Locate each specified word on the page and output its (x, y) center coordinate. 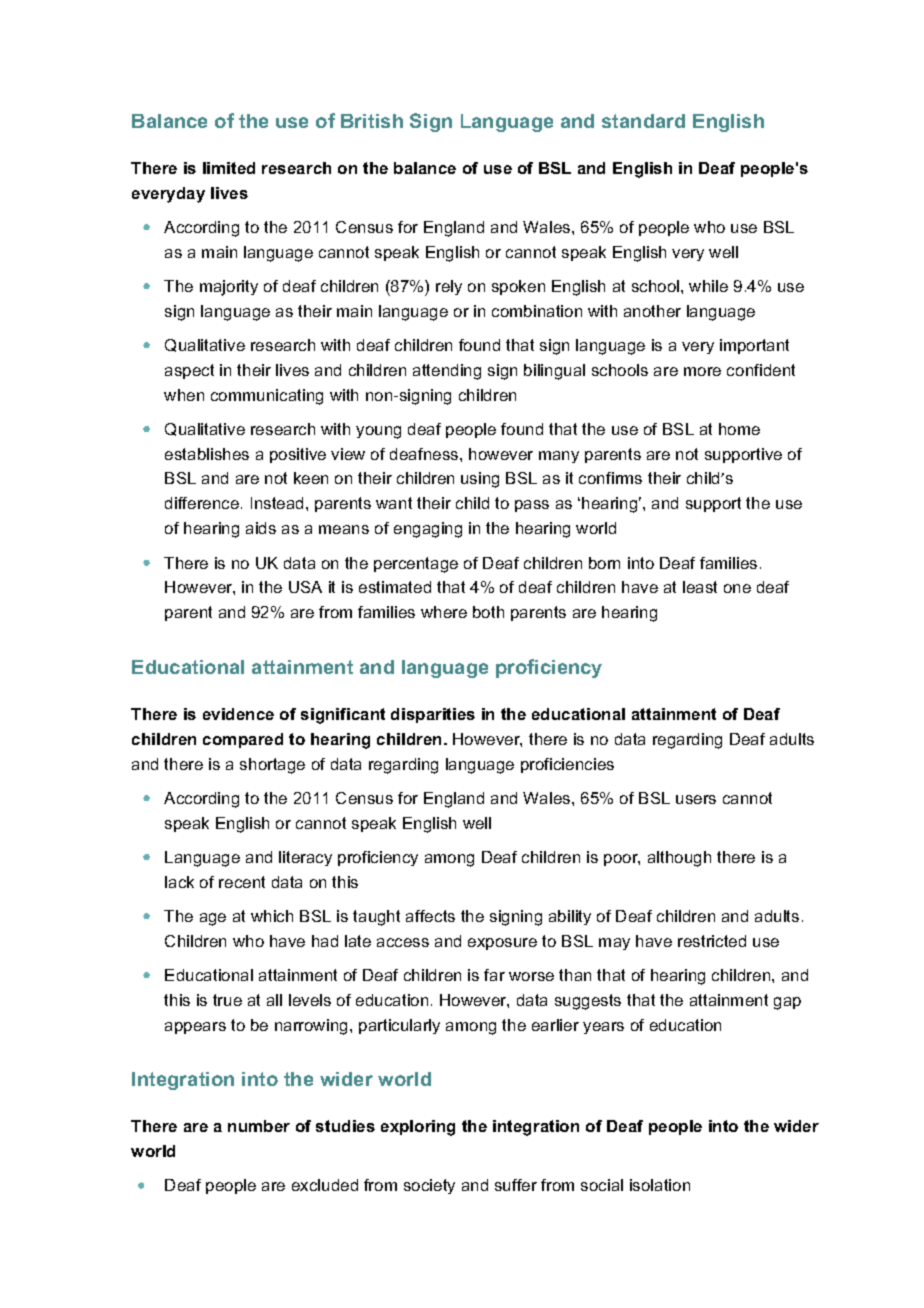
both (488, 612)
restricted (712, 941)
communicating (267, 397)
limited (229, 168)
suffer (516, 1185)
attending (447, 372)
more (702, 371)
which (272, 916)
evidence (238, 714)
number (259, 1126)
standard (643, 121)
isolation (660, 1185)
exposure (502, 944)
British (372, 121)
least (700, 587)
